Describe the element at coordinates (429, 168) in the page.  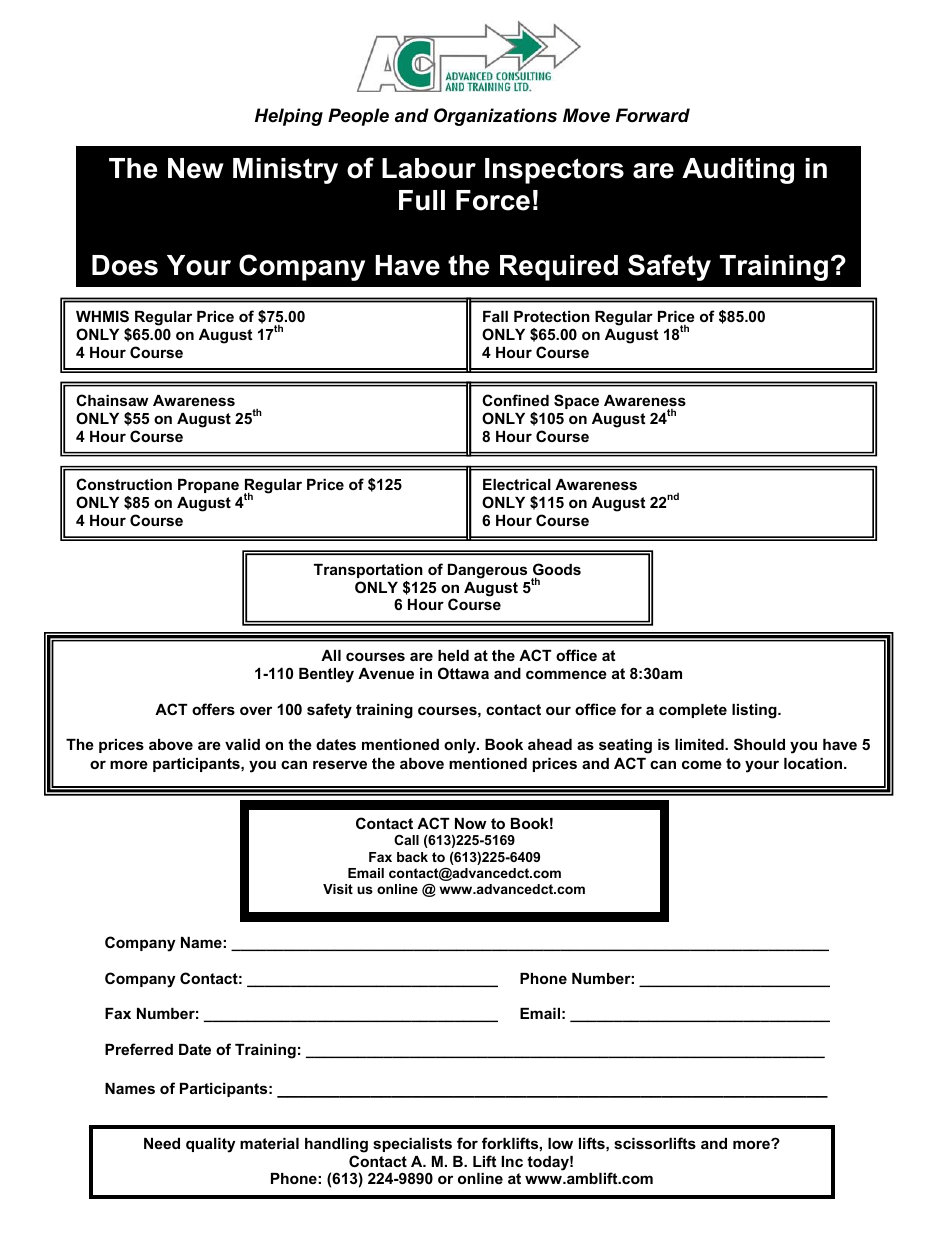
I see `Labour` at that location.
